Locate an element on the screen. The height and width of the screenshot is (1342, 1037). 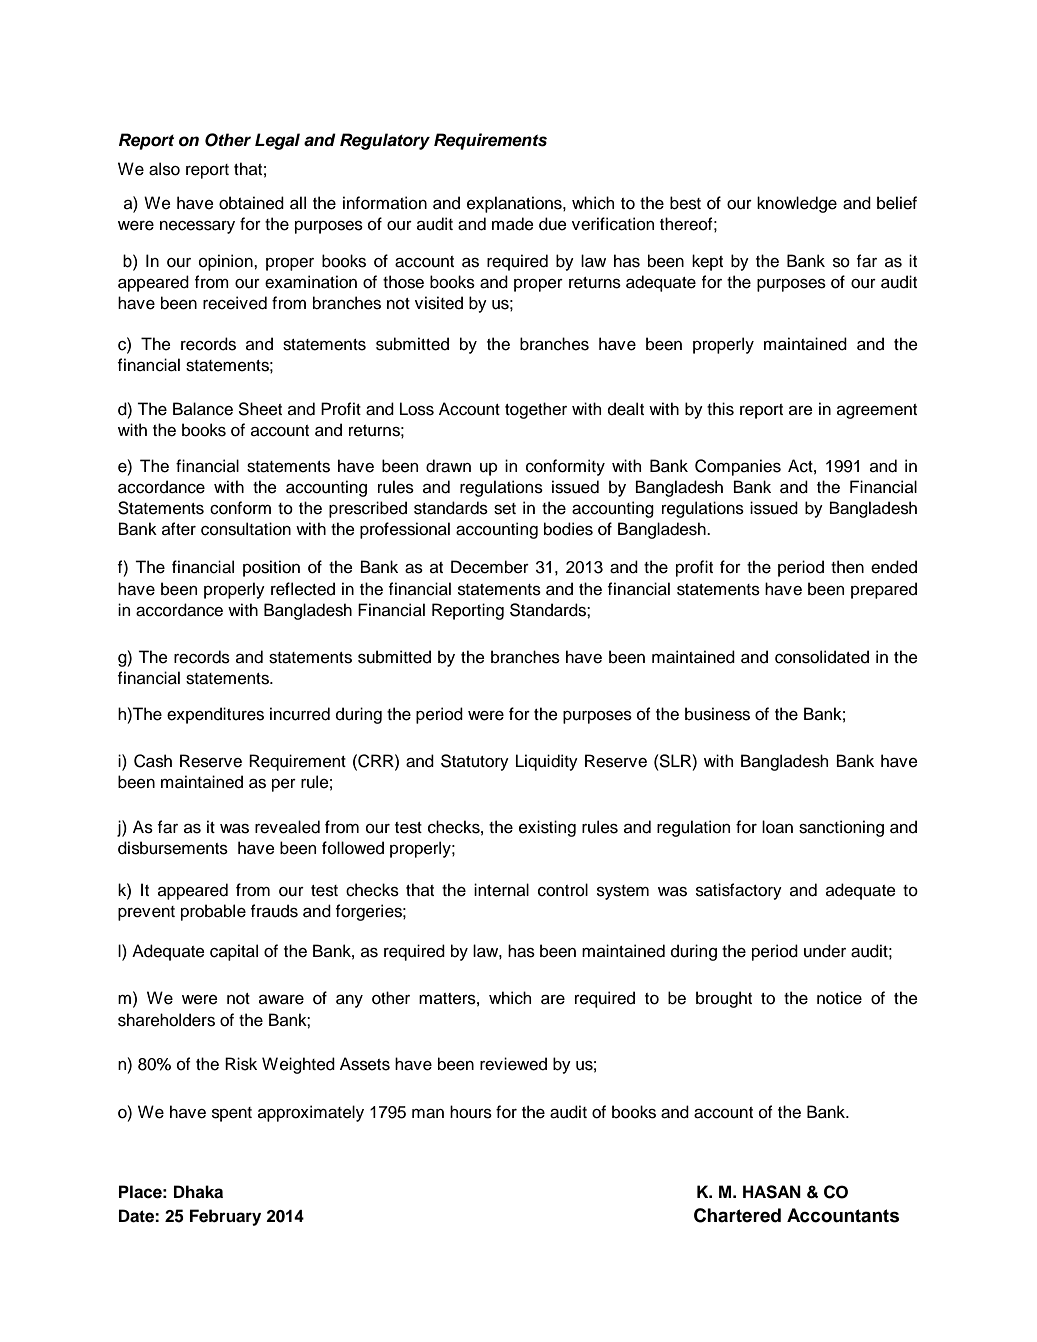
obtained is located at coordinates (251, 203).
